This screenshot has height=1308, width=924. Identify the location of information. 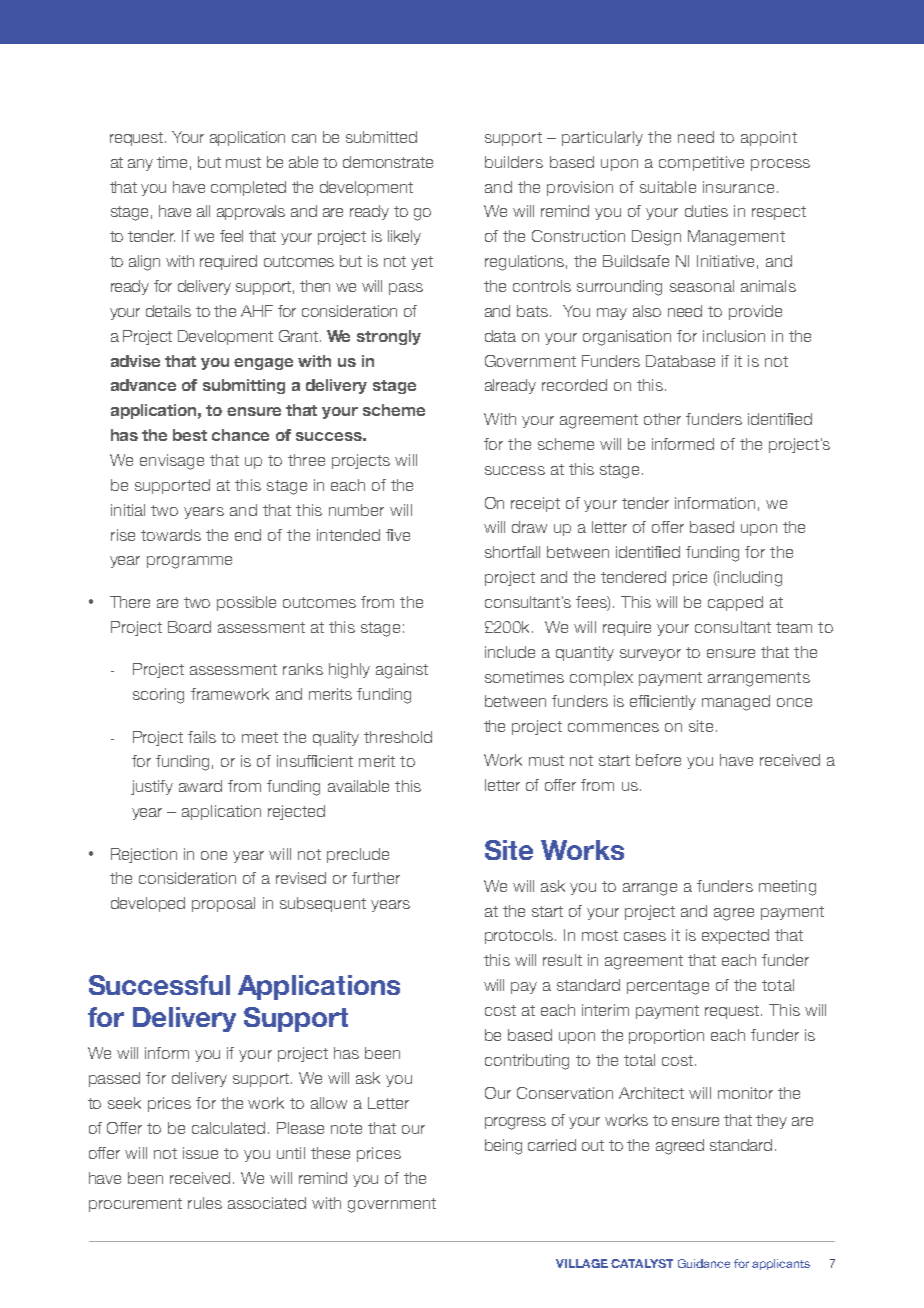
(715, 503).
